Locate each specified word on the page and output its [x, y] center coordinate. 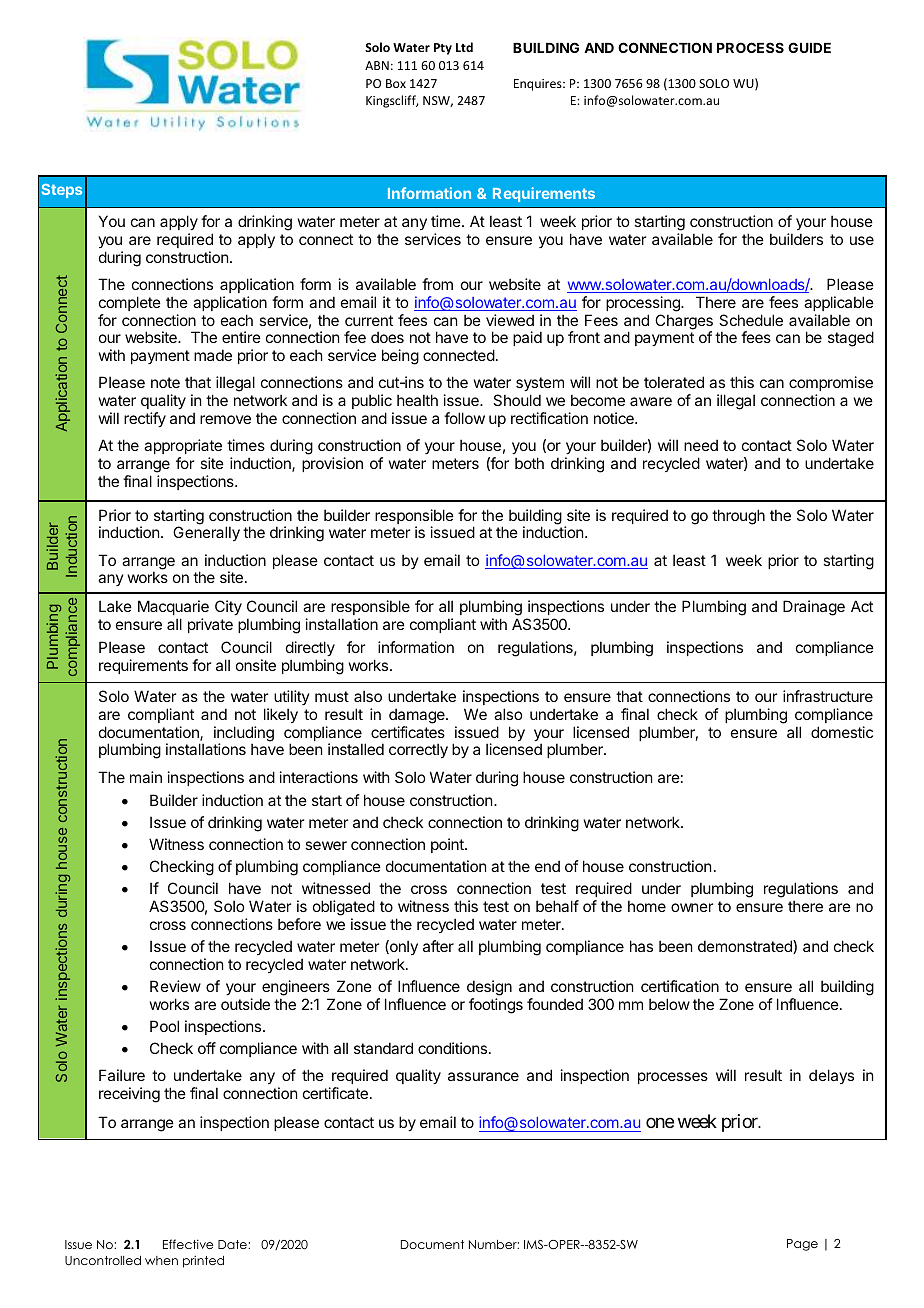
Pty [443, 49]
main [146, 777]
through [738, 517]
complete [130, 303]
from [437, 284]
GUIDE [809, 47]
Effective [188, 1244]
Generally [206, 533]
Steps [62, 191]
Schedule [751, 320]
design [489, 988]
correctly [418, 750]
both [529, 463]
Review [175, 986]
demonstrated [746, 947]
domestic [842, 732]
